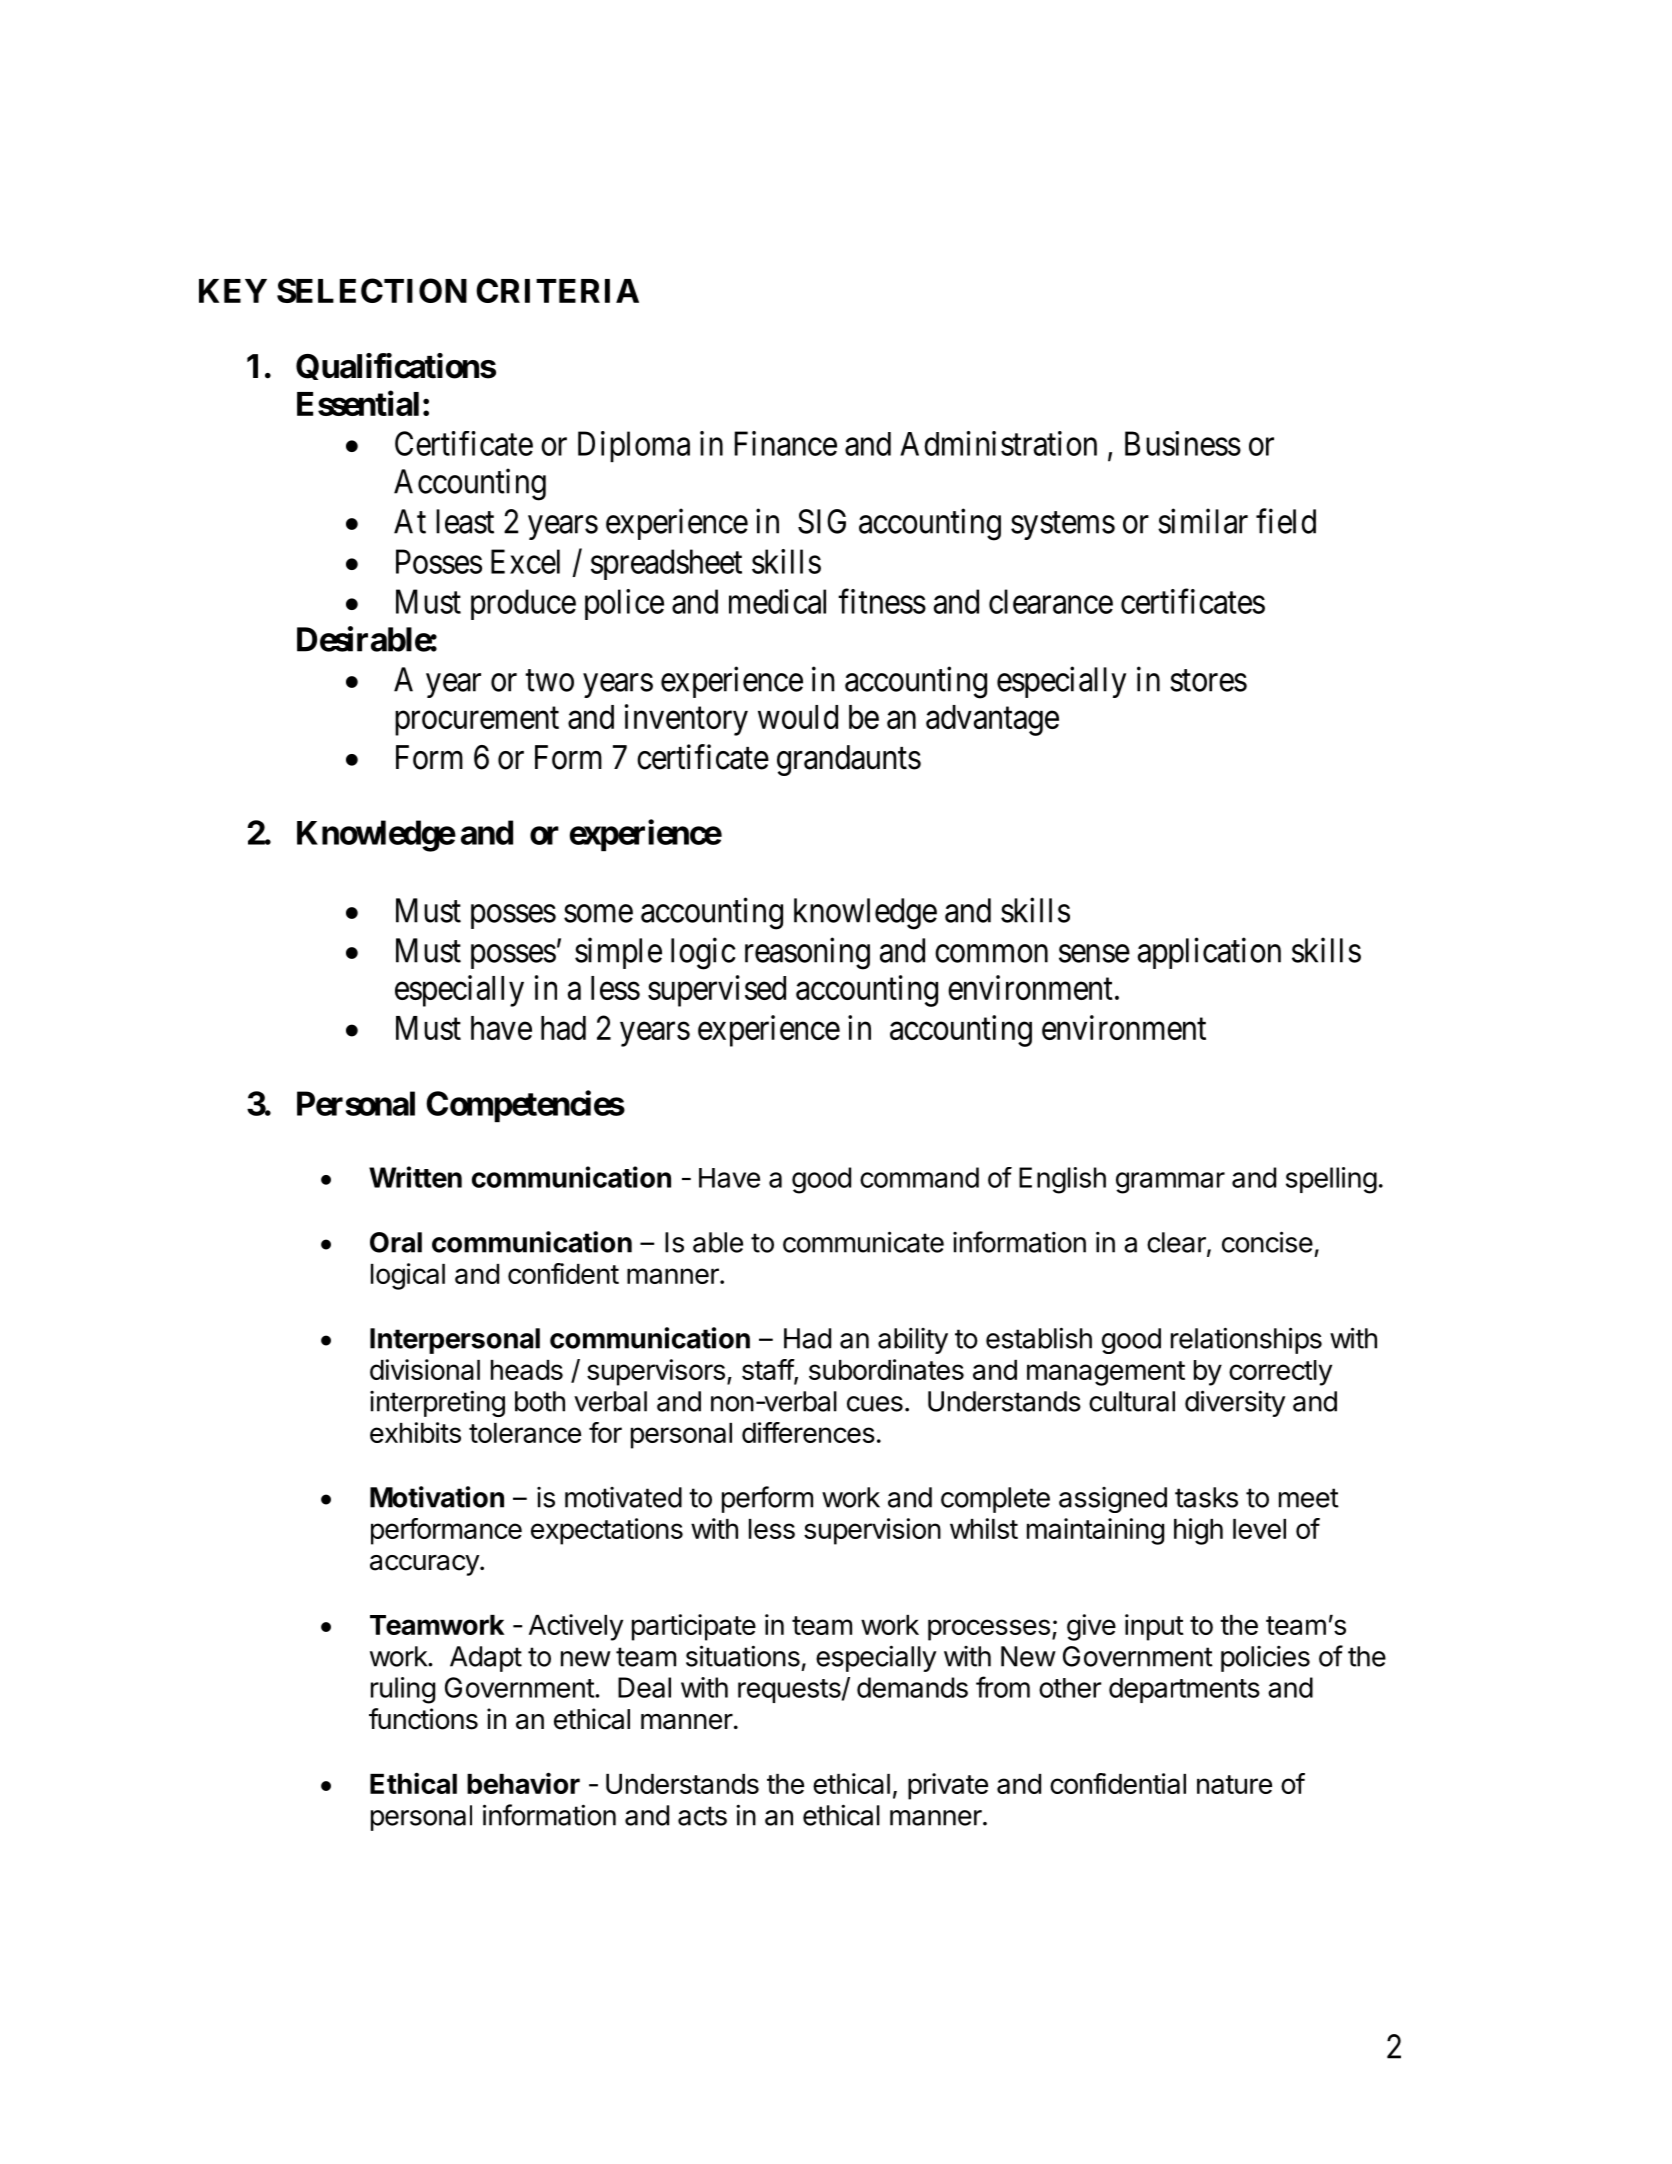 The image size is (1672, 2164). Describe the element at coordinates (992, 720) in the screenshot. I see `advantage` at that location.
